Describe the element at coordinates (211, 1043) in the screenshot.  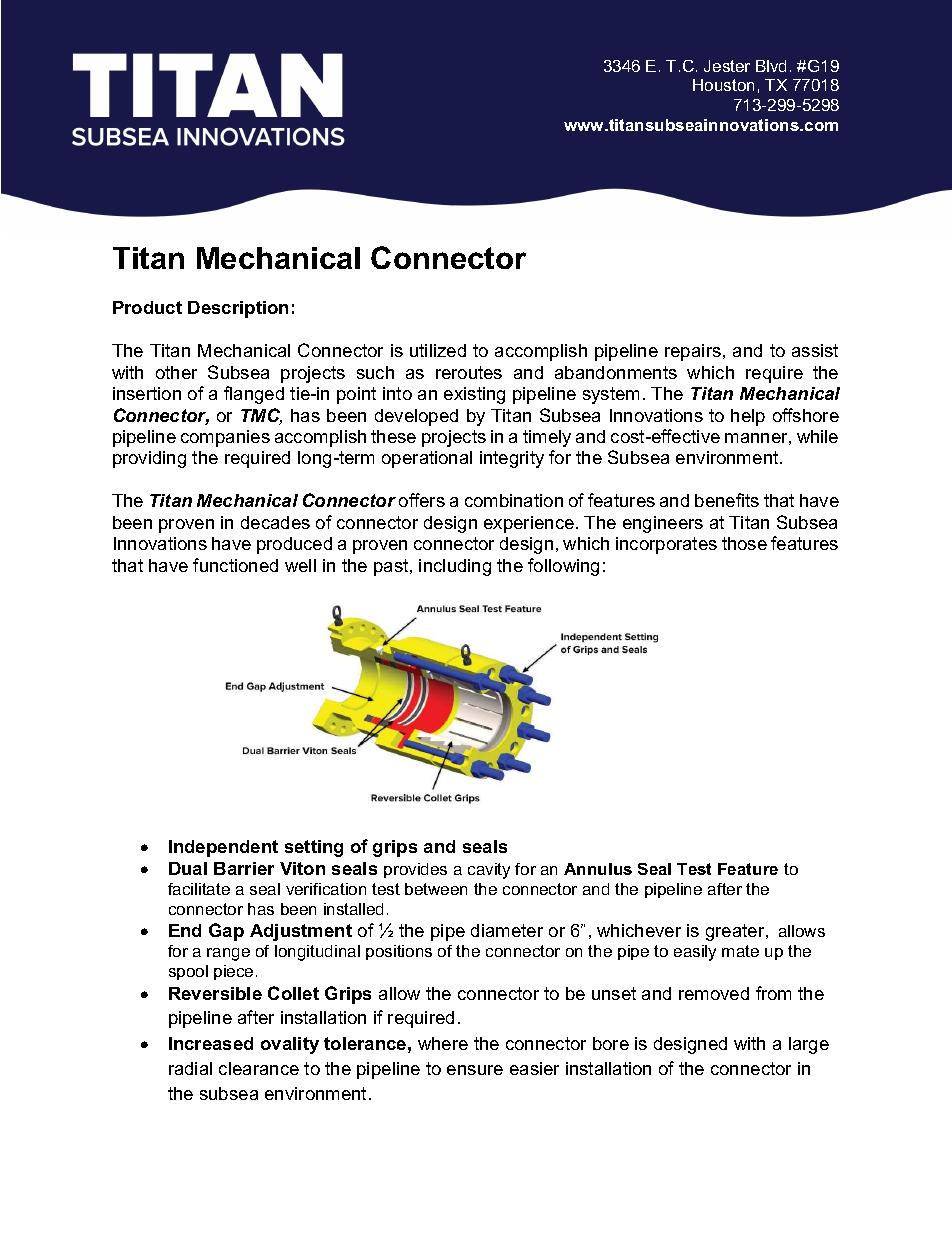
I see `Increased` at that location.
